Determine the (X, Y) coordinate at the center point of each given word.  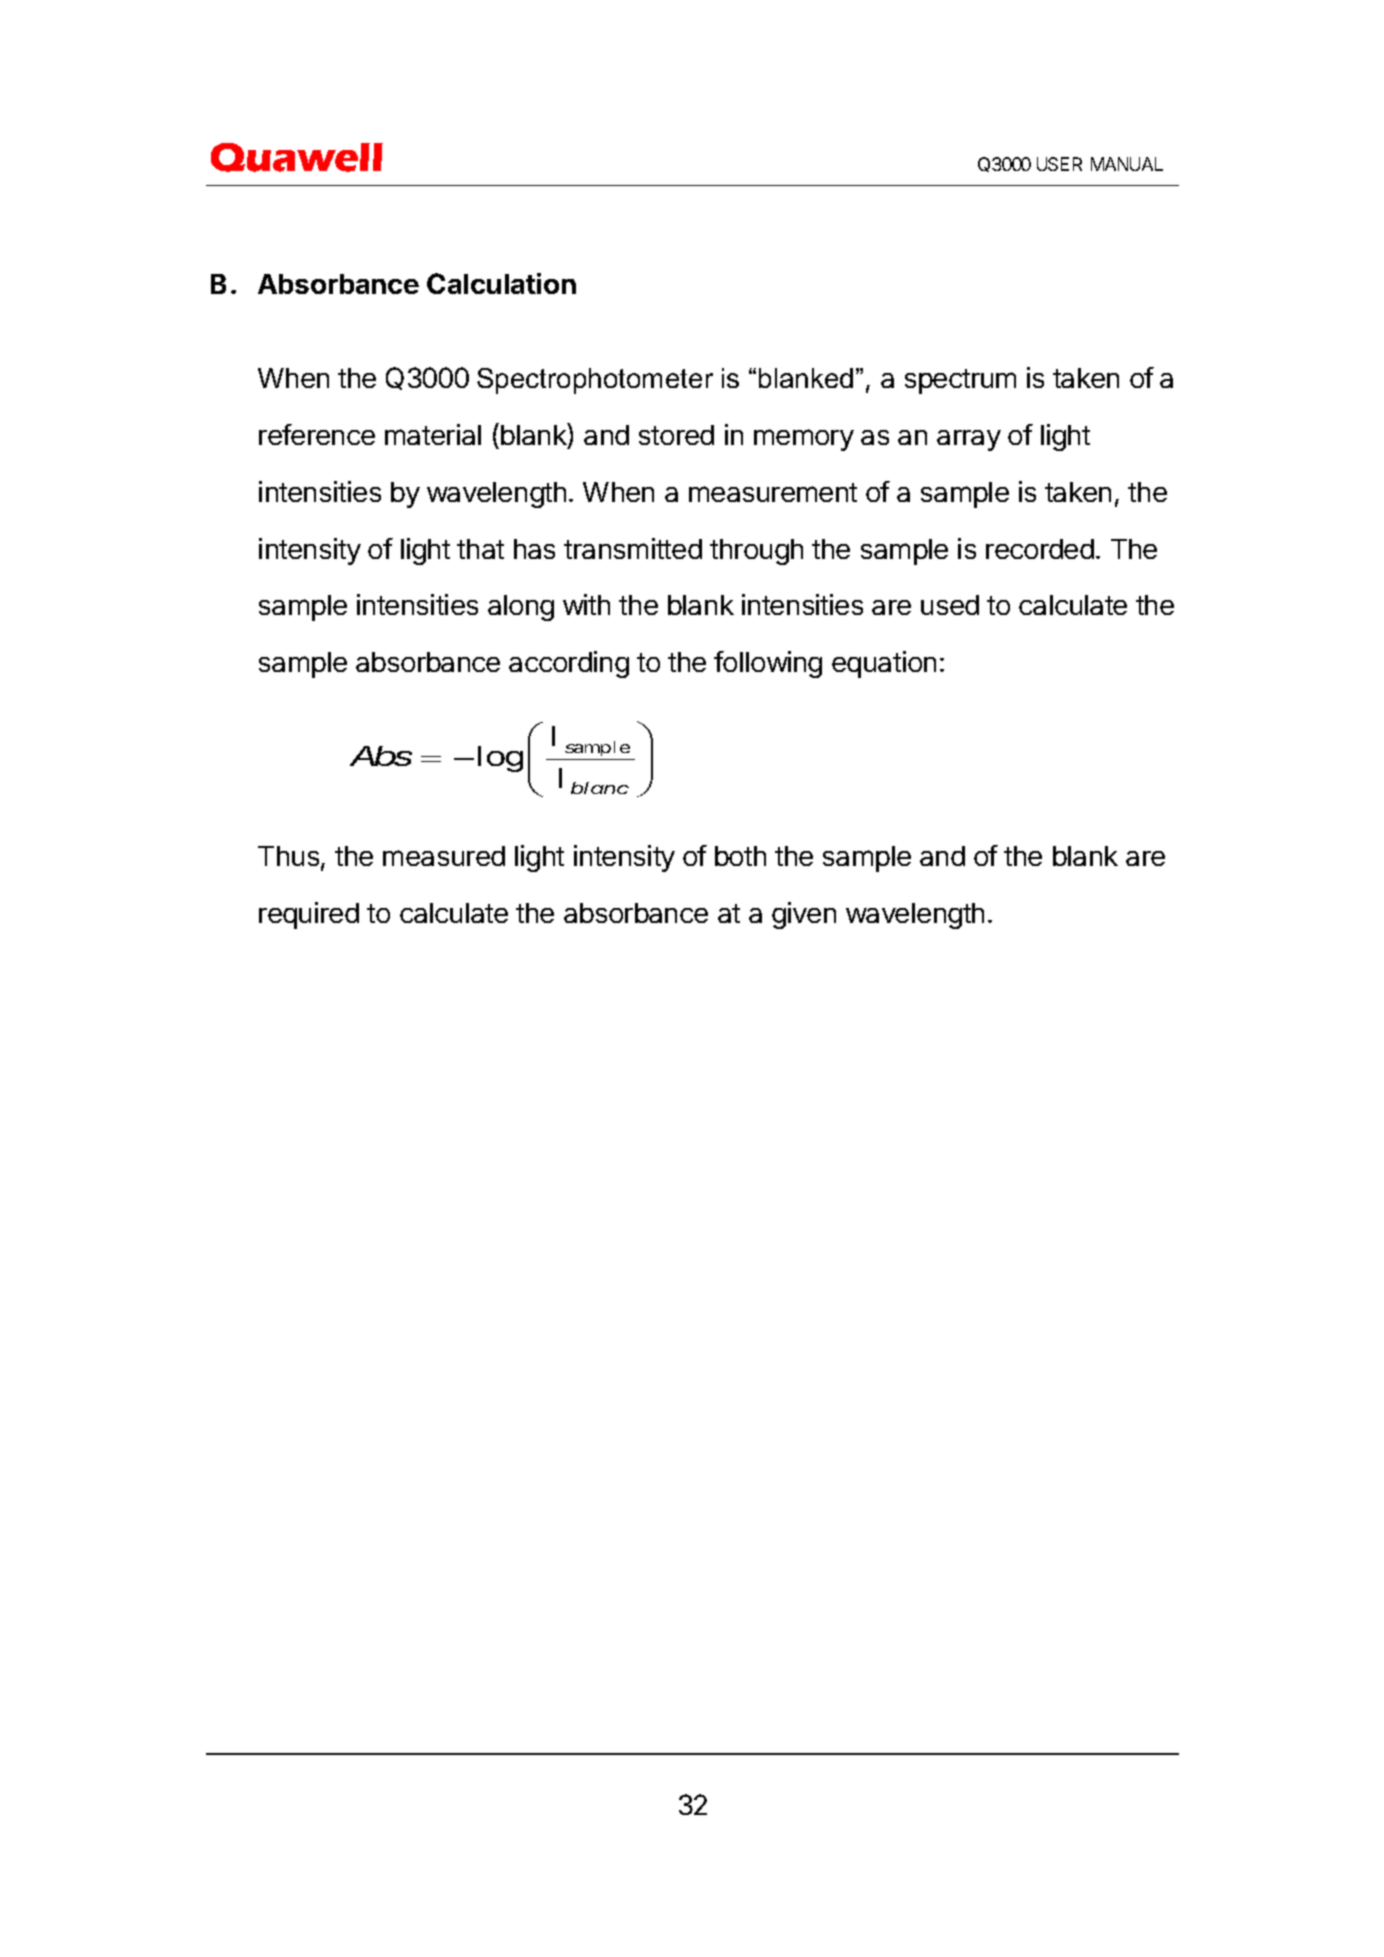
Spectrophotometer (595, 381)
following (768, 664)
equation (884, 664)
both (740, 856)
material (433, 434)
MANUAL (1127, 164)
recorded (1040, 549)
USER (1059, 164)
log (498, 759)
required (309, 915)
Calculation (501, 283)
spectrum (960, 381)
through (756, 552)
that (480, 549)
